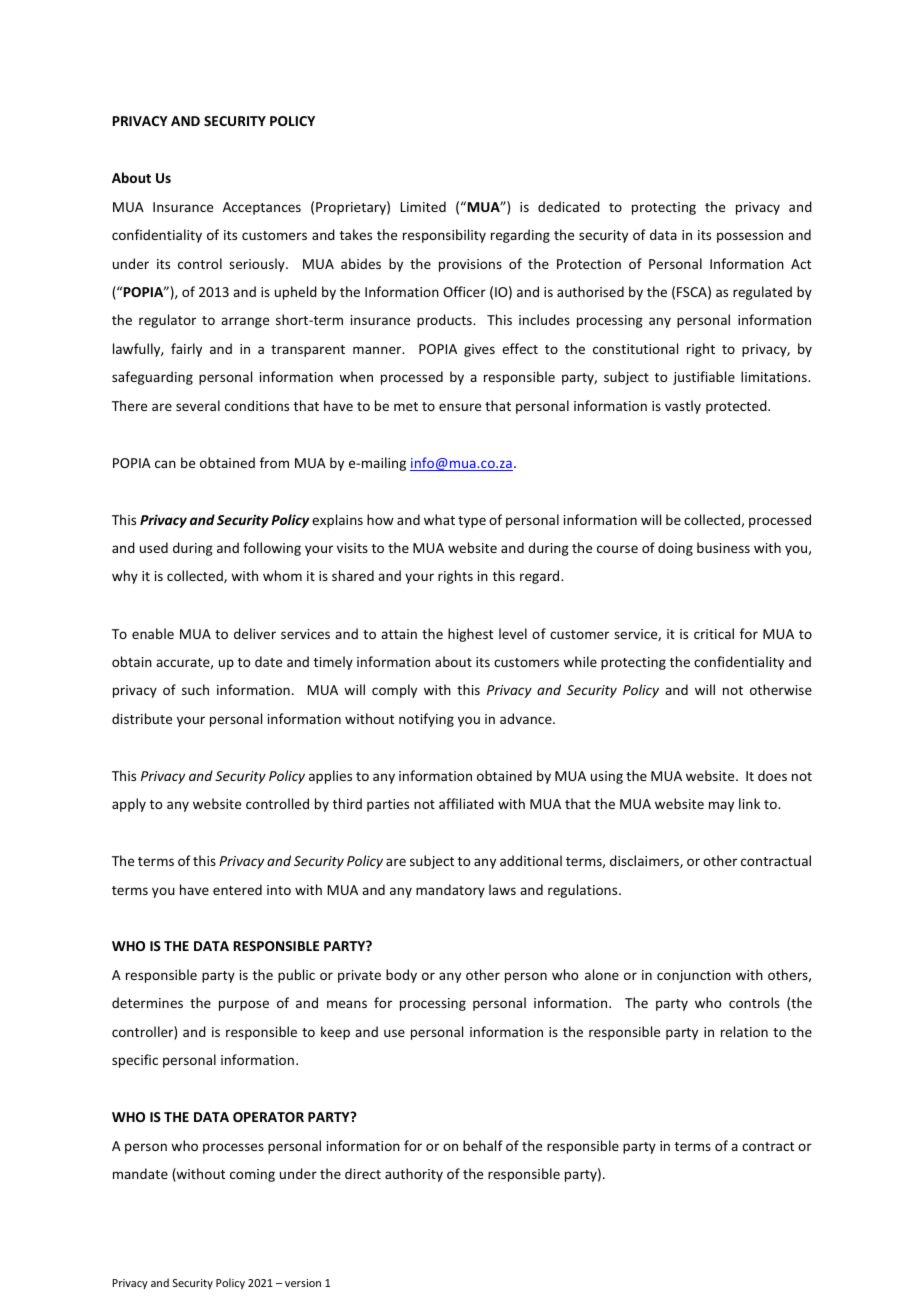 The height and width of the screenshot is (1308, 924). Describe the element at coordinates (252, 1175) in the screenshot. I see `coming` at that location.
